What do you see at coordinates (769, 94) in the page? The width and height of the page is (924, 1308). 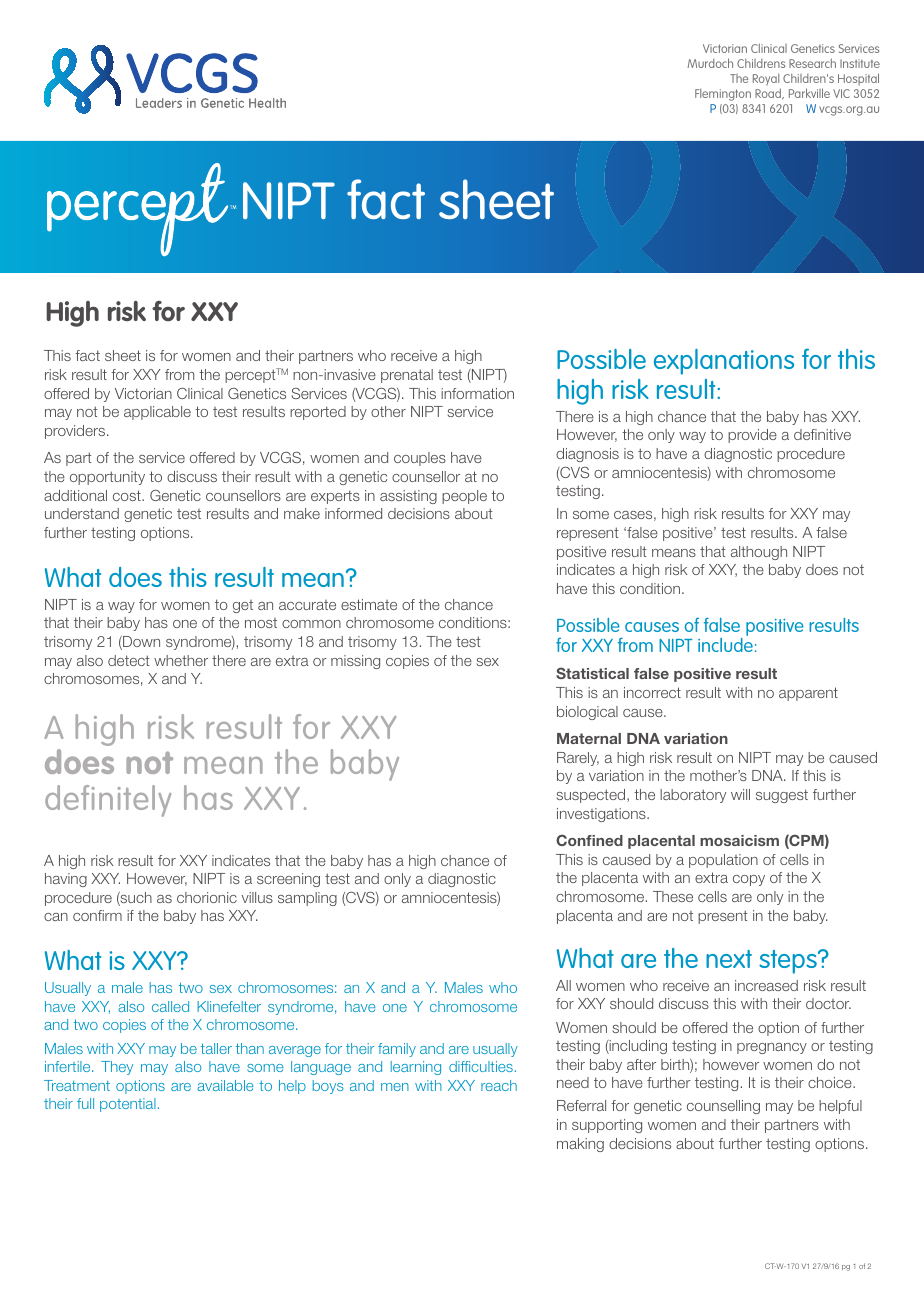 I see `Road` at bounding box center [769, 94].
